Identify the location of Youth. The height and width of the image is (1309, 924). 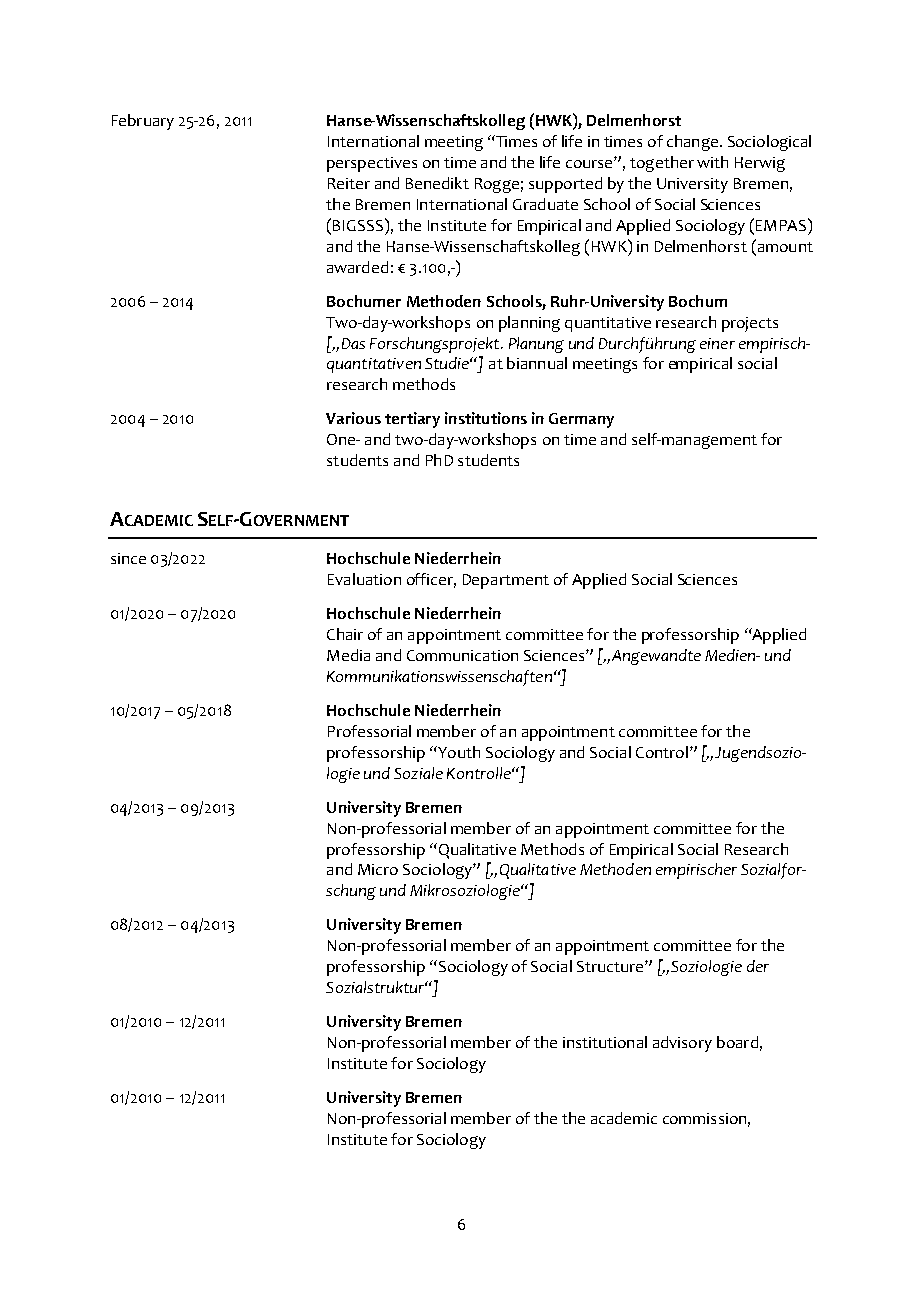
(458, 752).
